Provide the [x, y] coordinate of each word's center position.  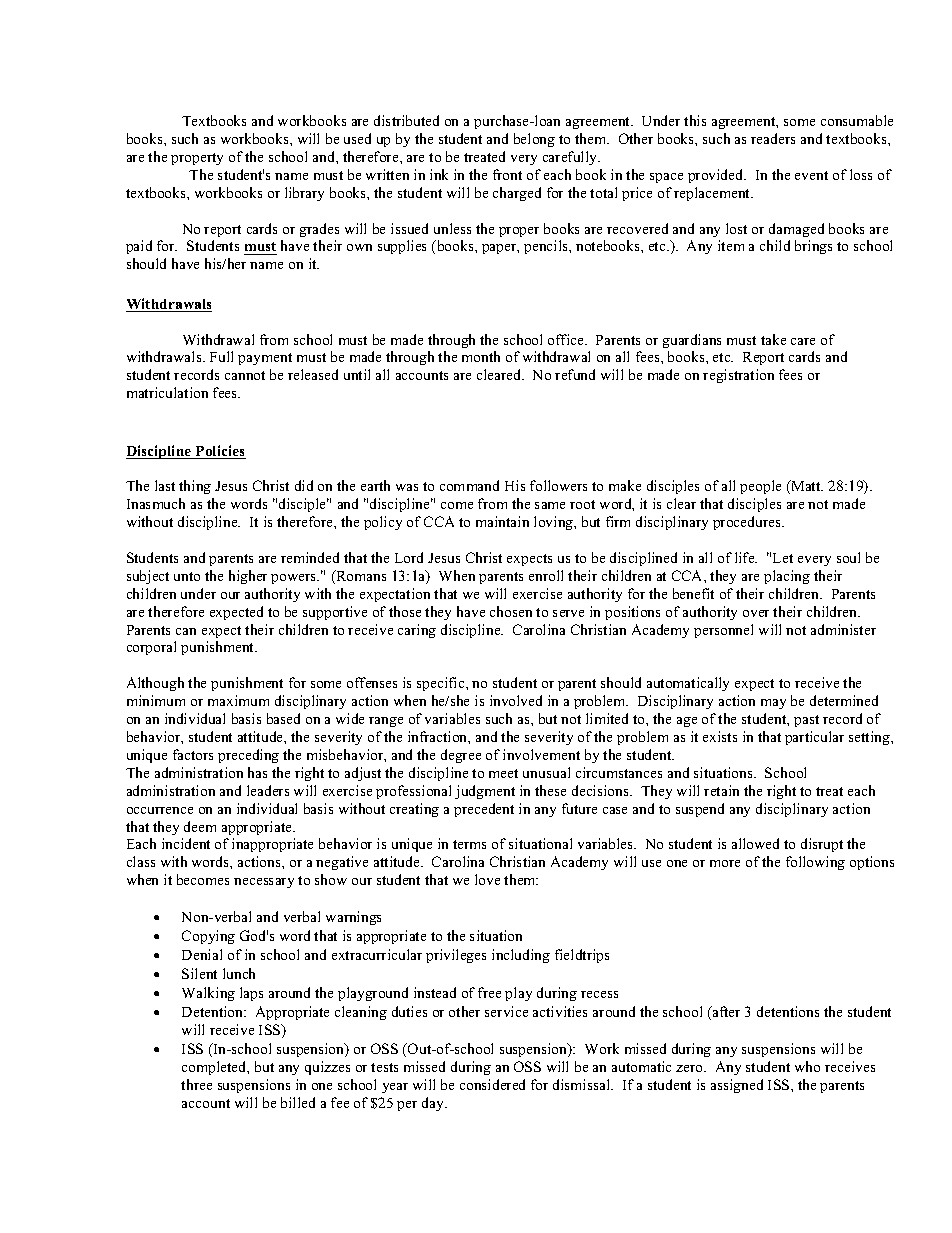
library [304, 194]
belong [534, 140]
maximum [238, 700]
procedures [748, 523]
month [481, 356]
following [815, 863]
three [196, 1084]
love [487, 879]
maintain [502, 521]
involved [516, 700]
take [773, 339]
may [773, 704]
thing [195, 487]
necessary [264, 883]
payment [265, 359]
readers [773, 138]
